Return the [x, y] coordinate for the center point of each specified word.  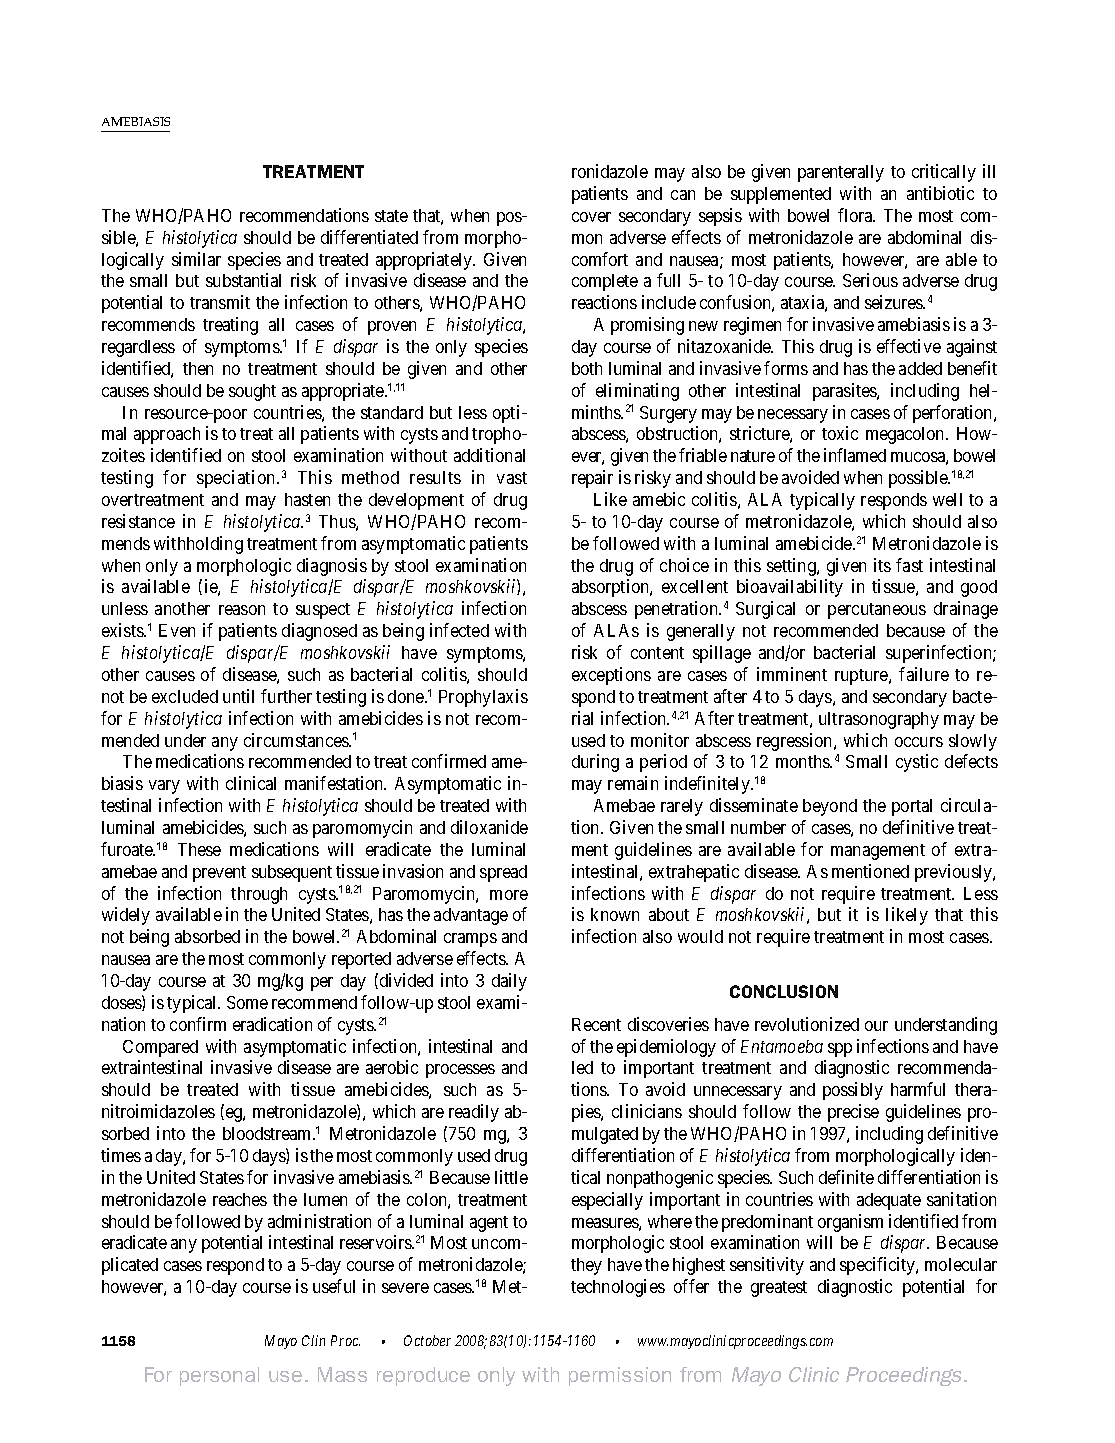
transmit [220, 302]
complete [605, 282]
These [199, 849]
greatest [779, 1289]
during [595, 763]
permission [620, 1376]
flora [856, 215]
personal [219, 1376]
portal [912, 807]
